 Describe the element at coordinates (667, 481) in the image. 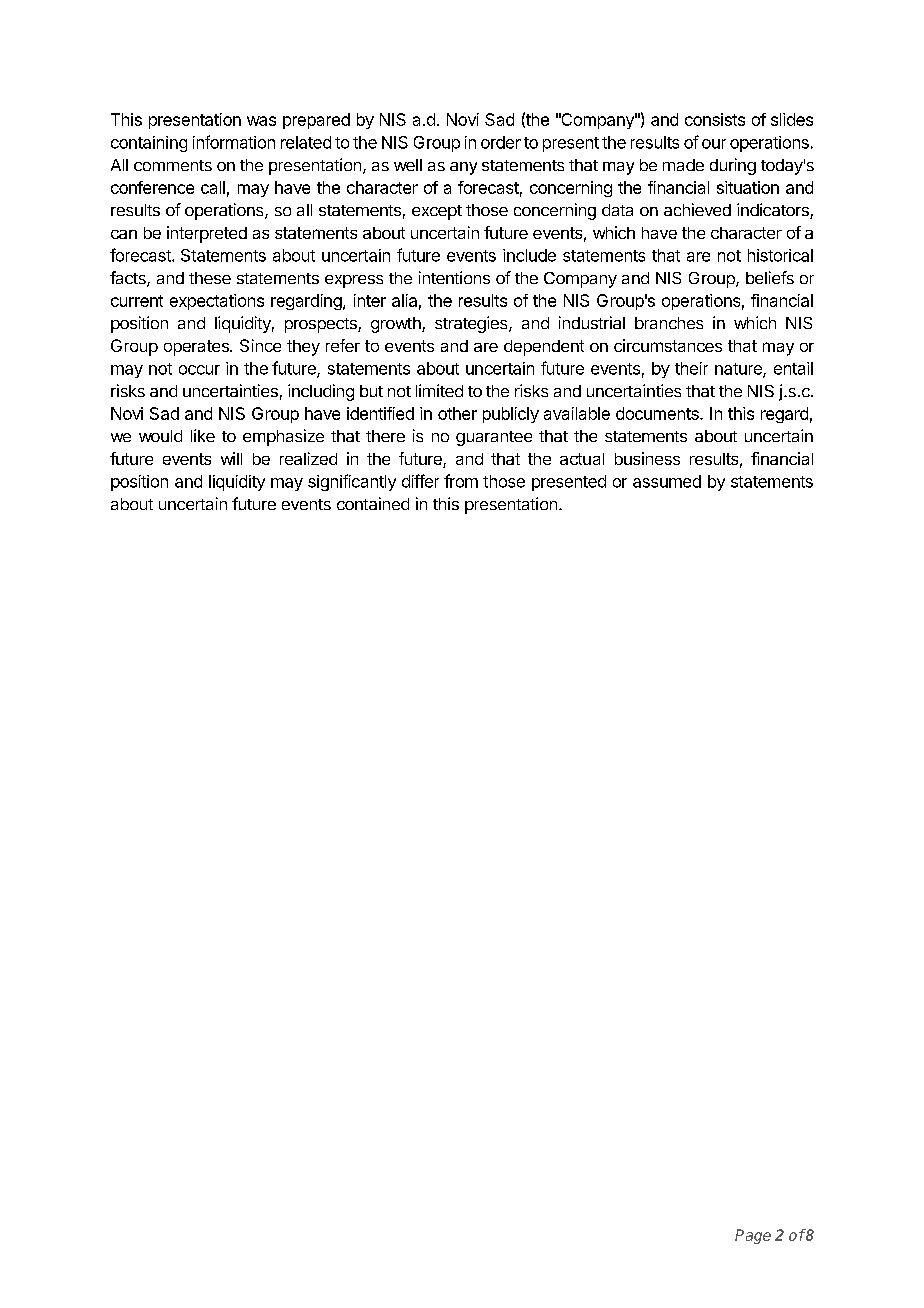

I see `assumed` at that location.
